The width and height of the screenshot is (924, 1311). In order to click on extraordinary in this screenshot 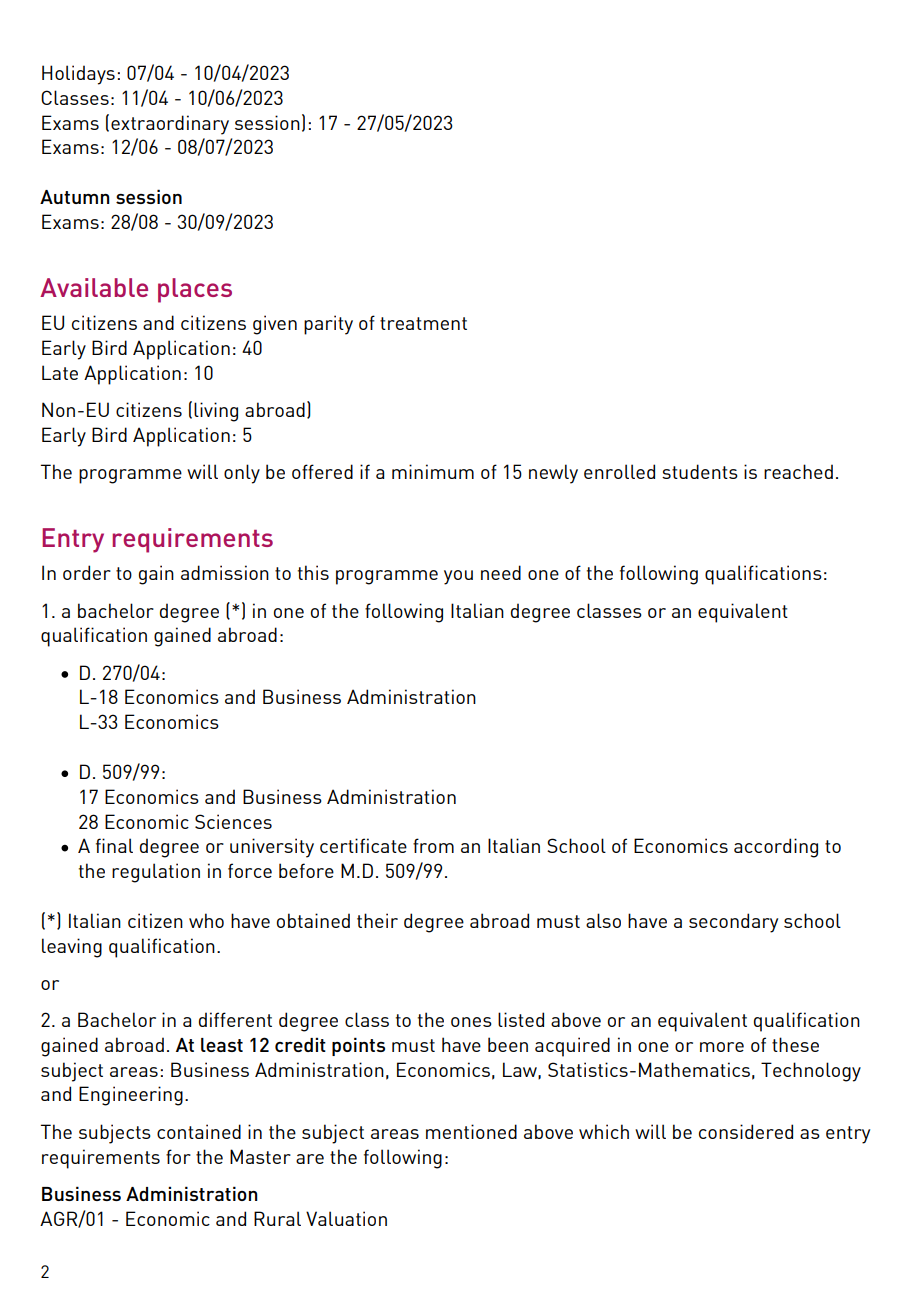, I will do `click(170, 125)`.
